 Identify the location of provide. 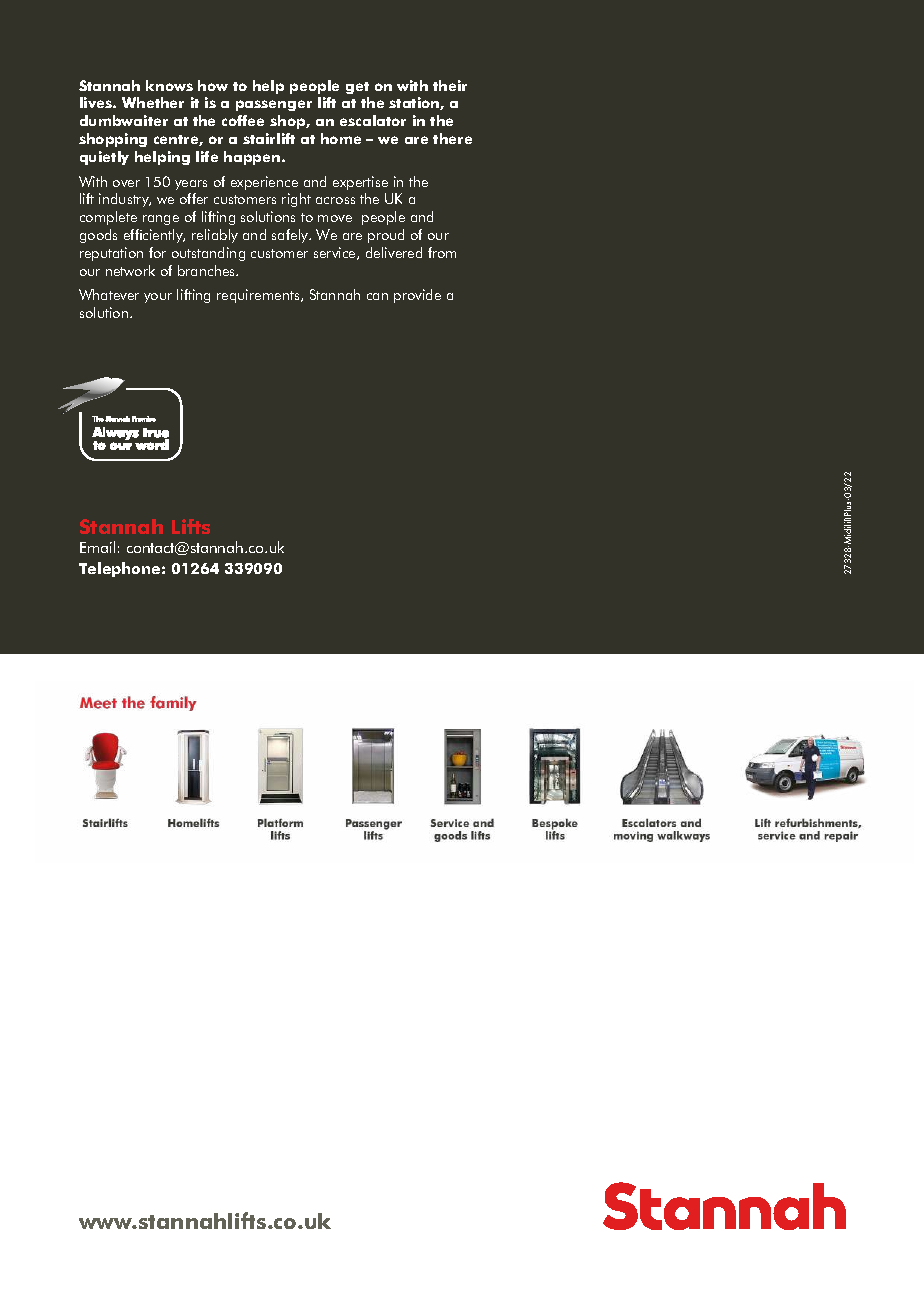
(417, 296).
